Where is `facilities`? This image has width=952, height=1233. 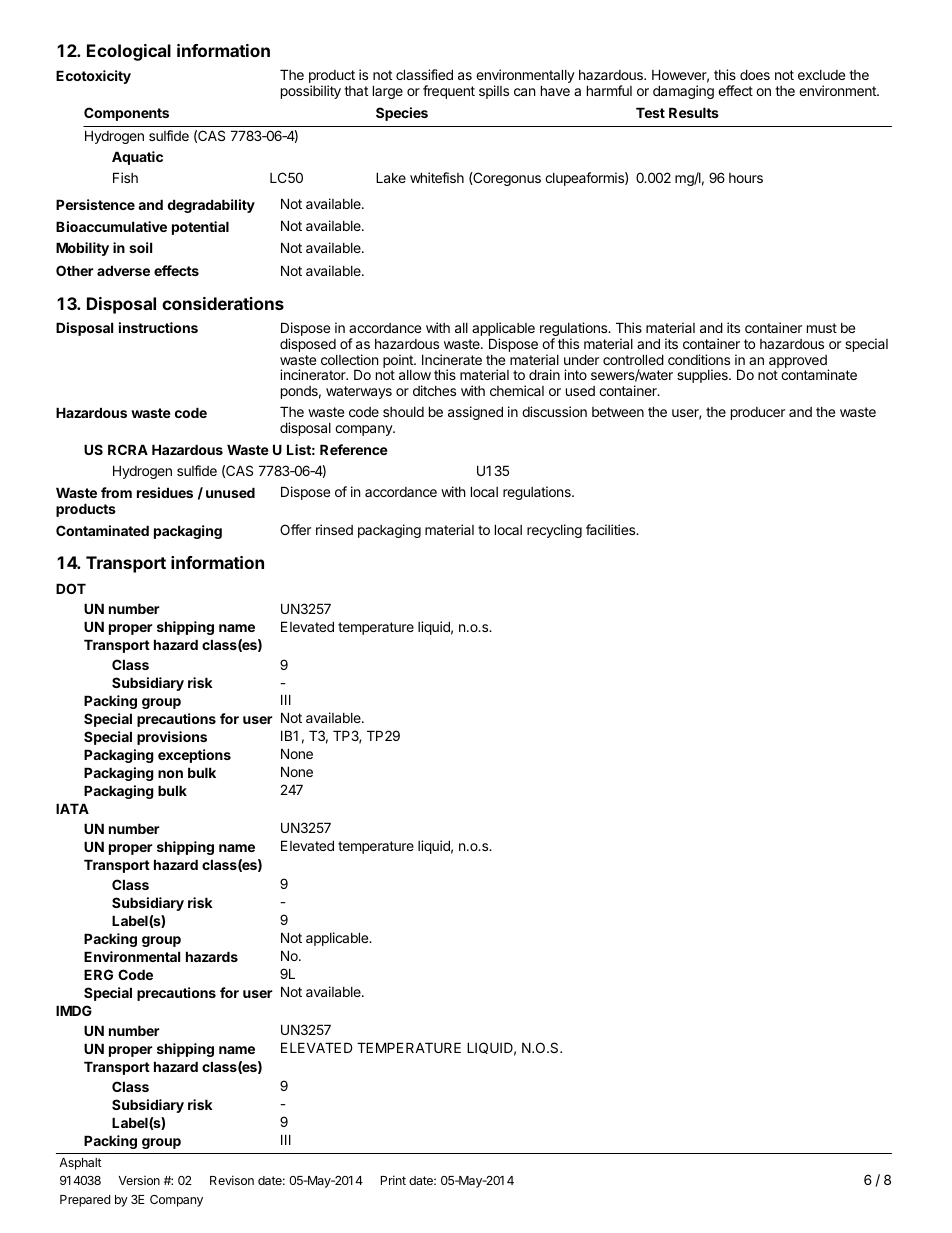 facilities is located at coordinates (612, 529).
